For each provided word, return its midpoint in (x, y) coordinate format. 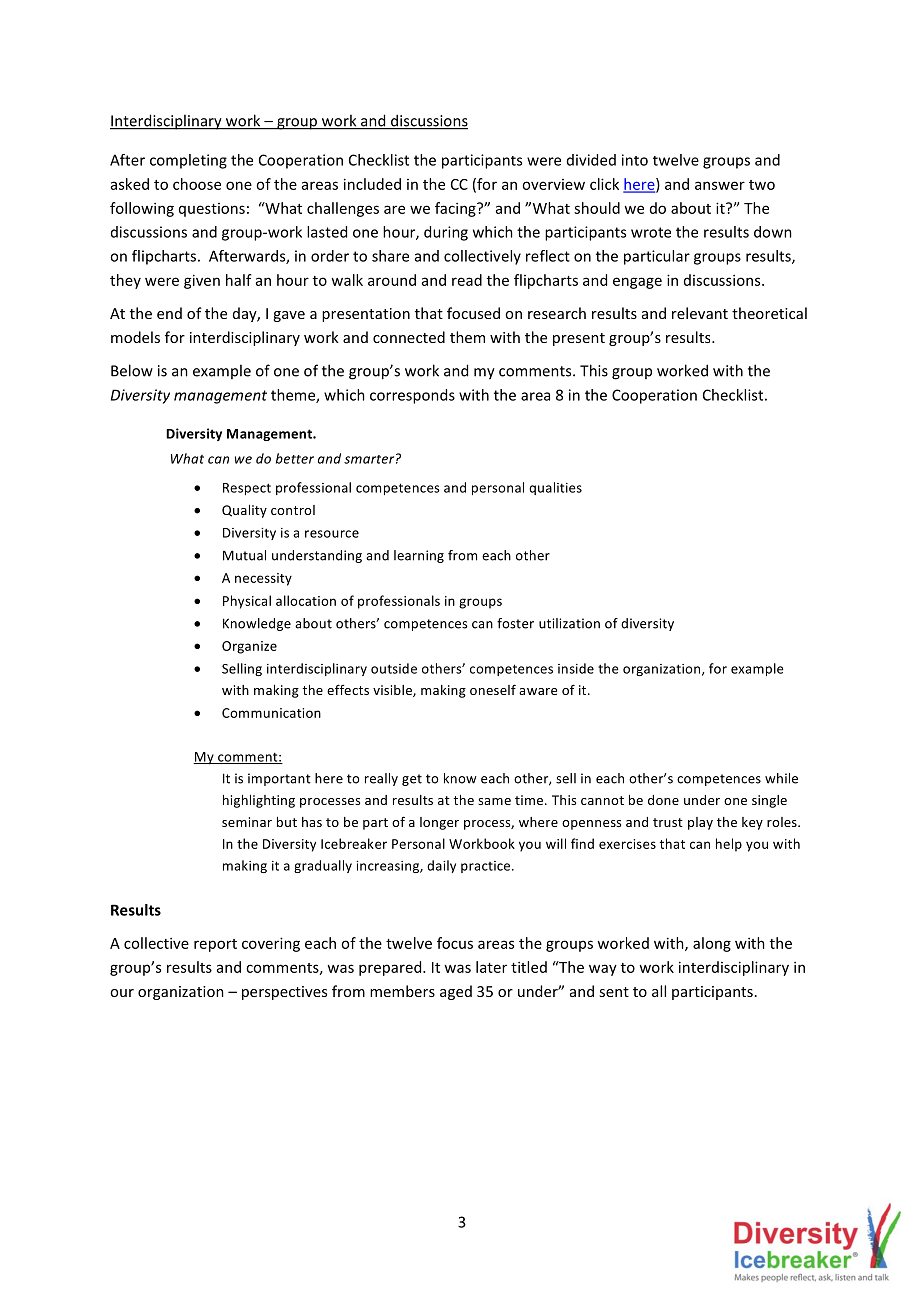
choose (197, 184)
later (491, 967)
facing (456, 209)
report (215, 945)
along (712, 944)
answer (720, 185)
